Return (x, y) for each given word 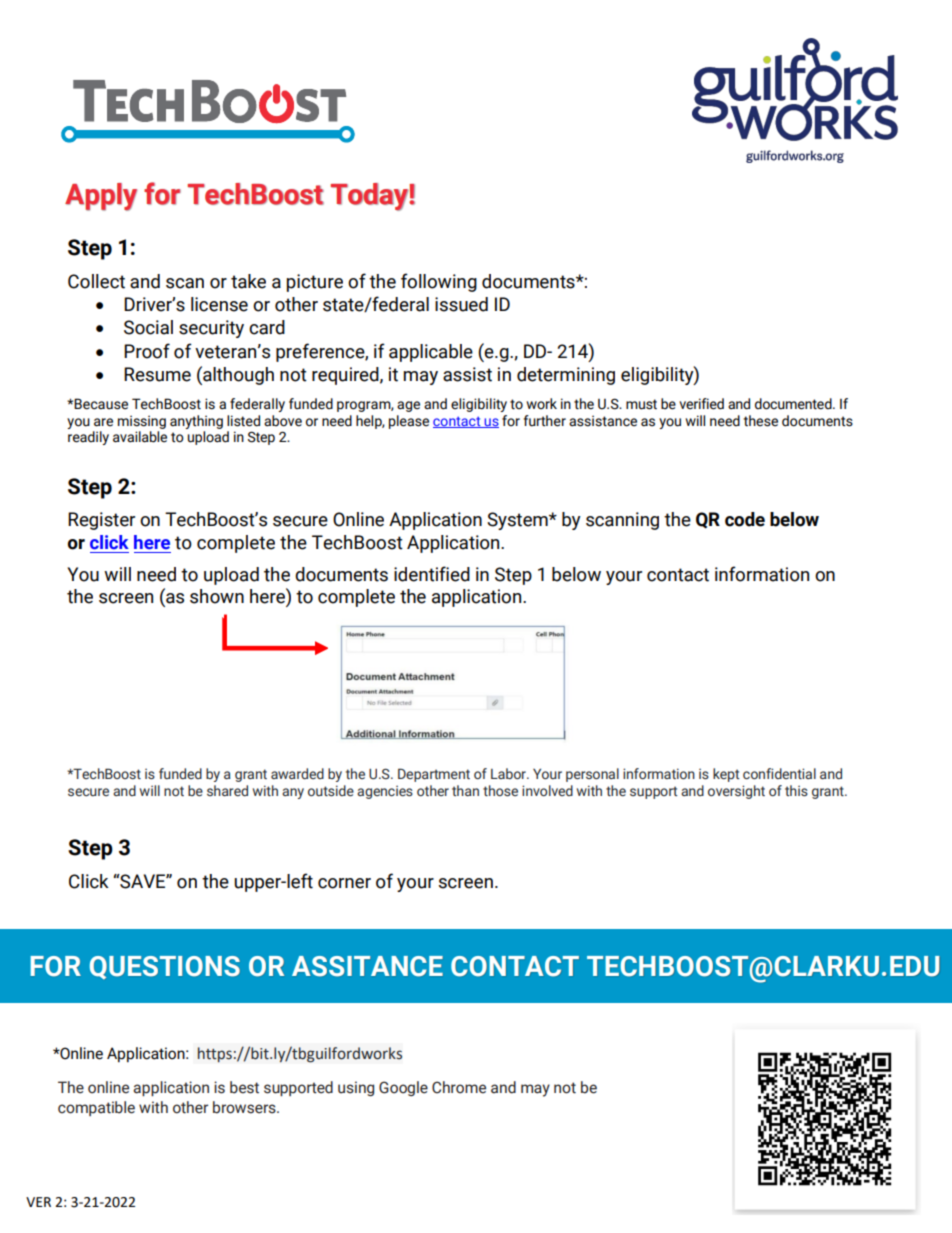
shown (217, 596)
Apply (101, 197)
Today (370, 197)
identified (432, 574)
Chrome (459, 1087)
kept (726, 775)
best (244, 1087)
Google (403, 1088)
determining (566, 376)
